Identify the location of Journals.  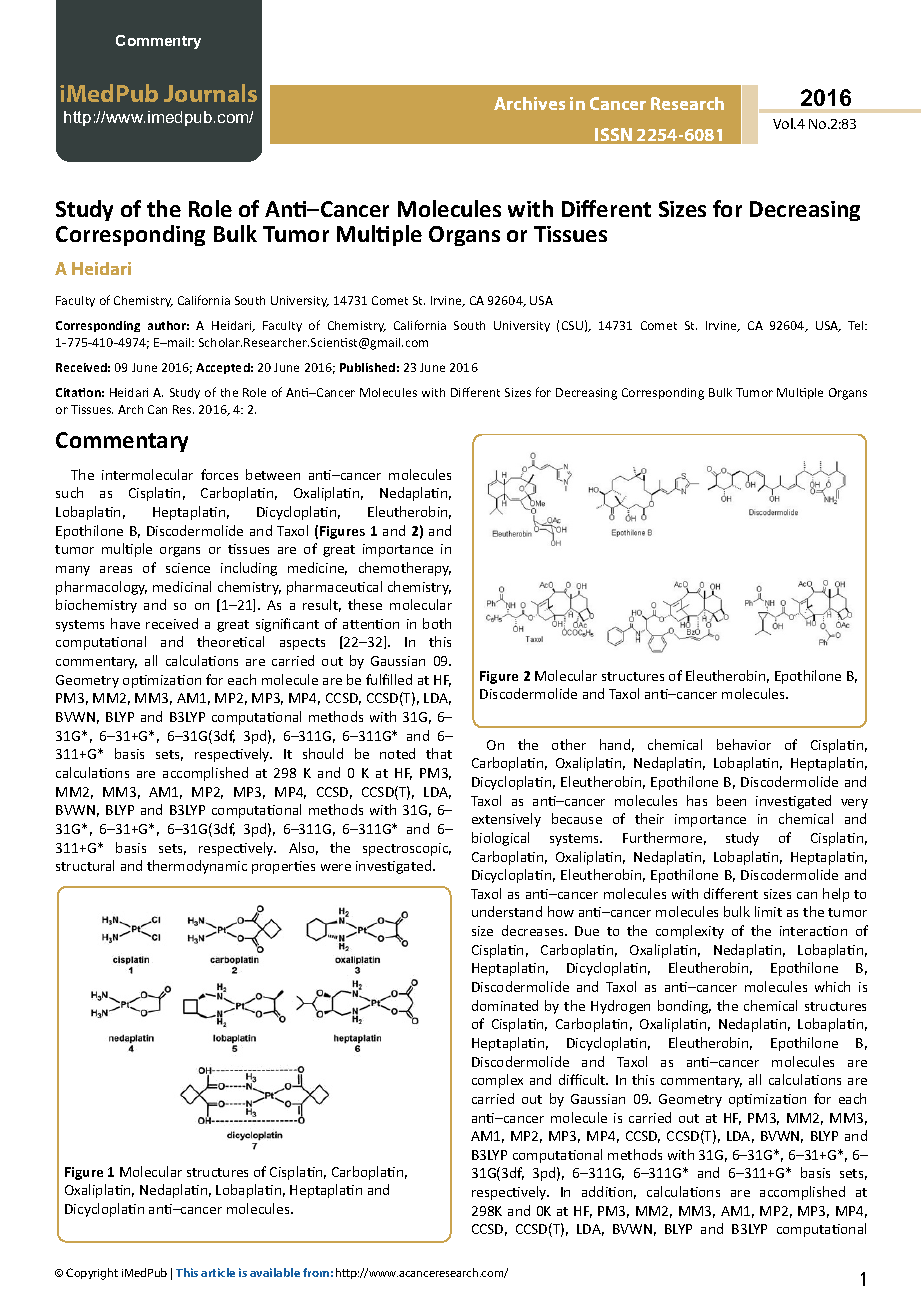
(210, 93).
